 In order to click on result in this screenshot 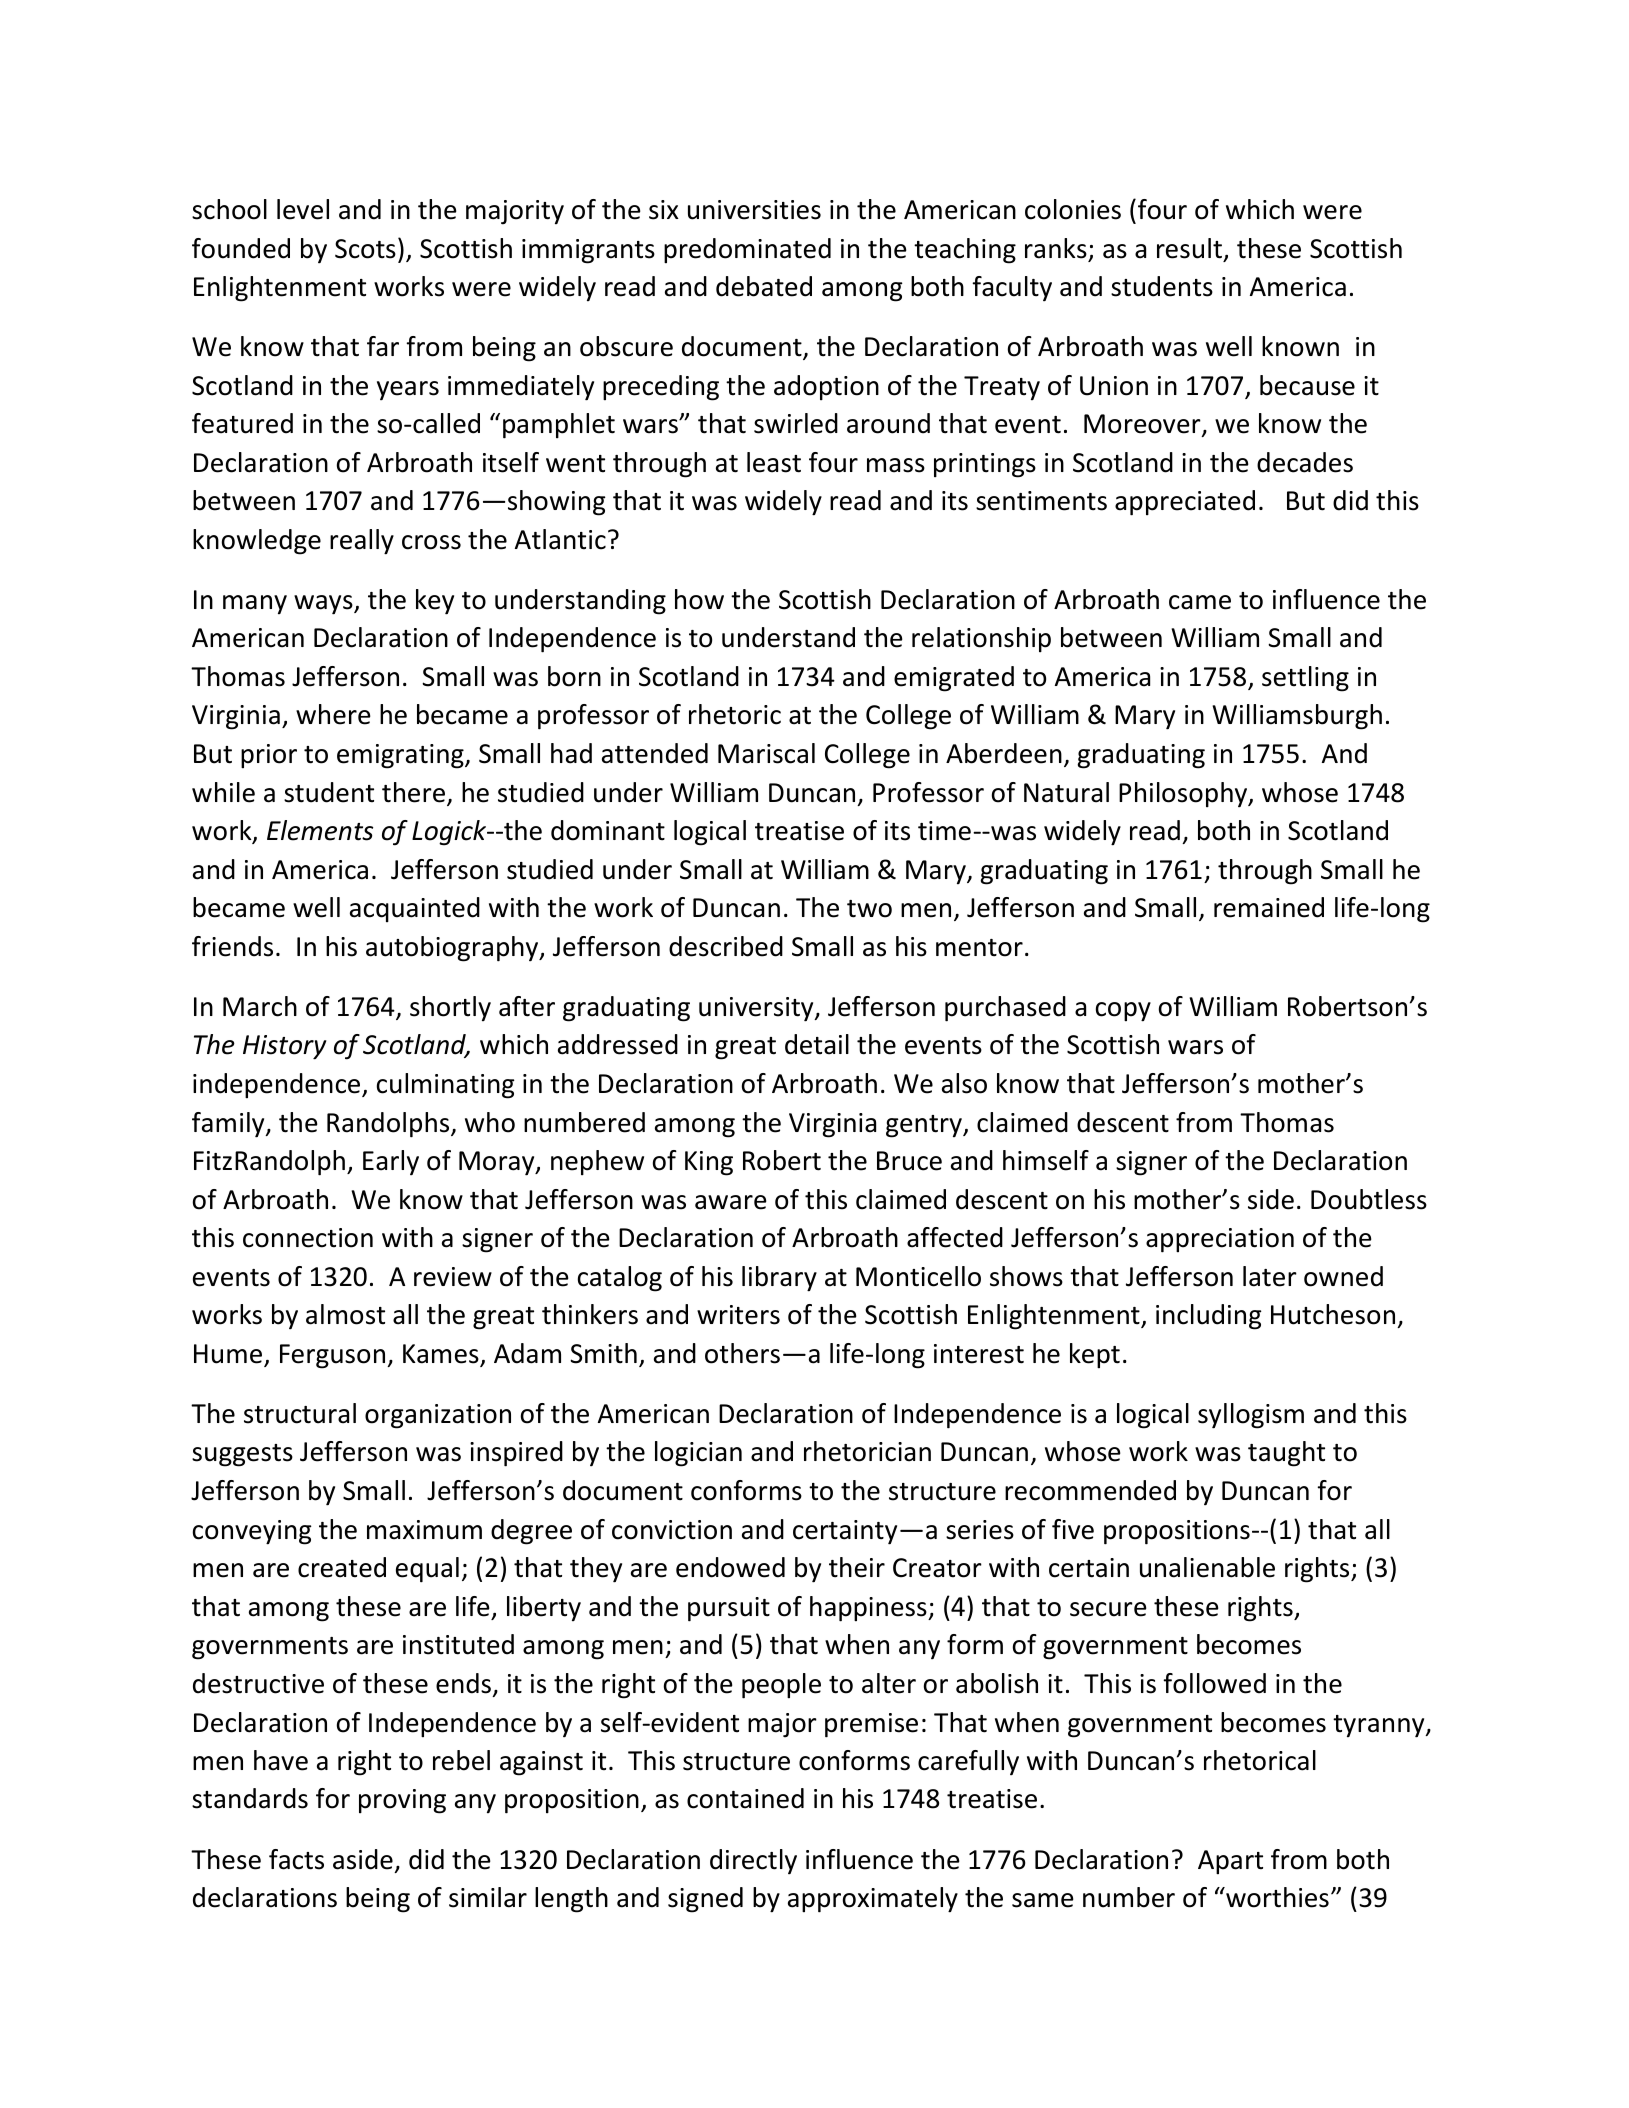, I will do `click(1189, 248)`.
